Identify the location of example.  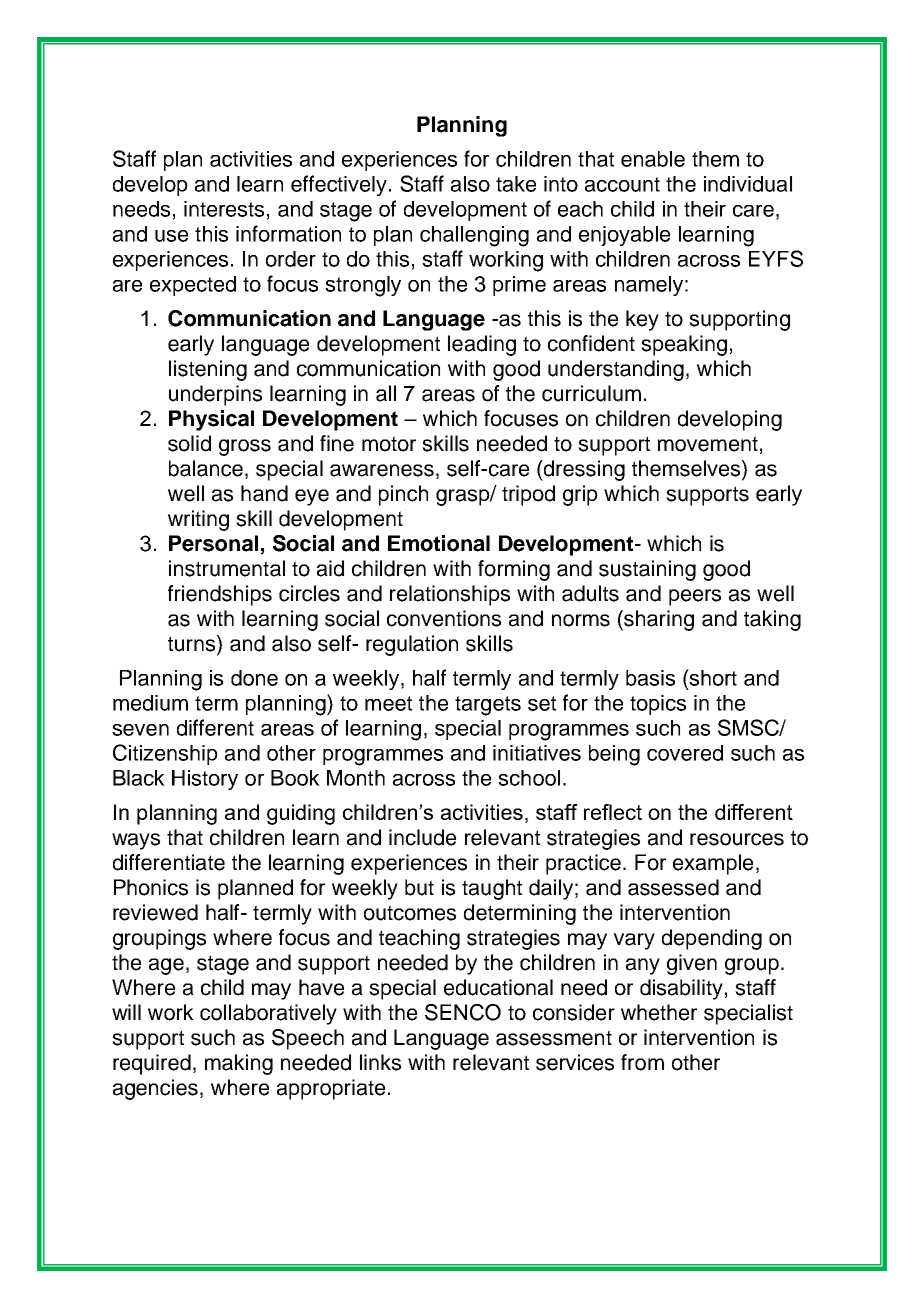
(713, 864).
